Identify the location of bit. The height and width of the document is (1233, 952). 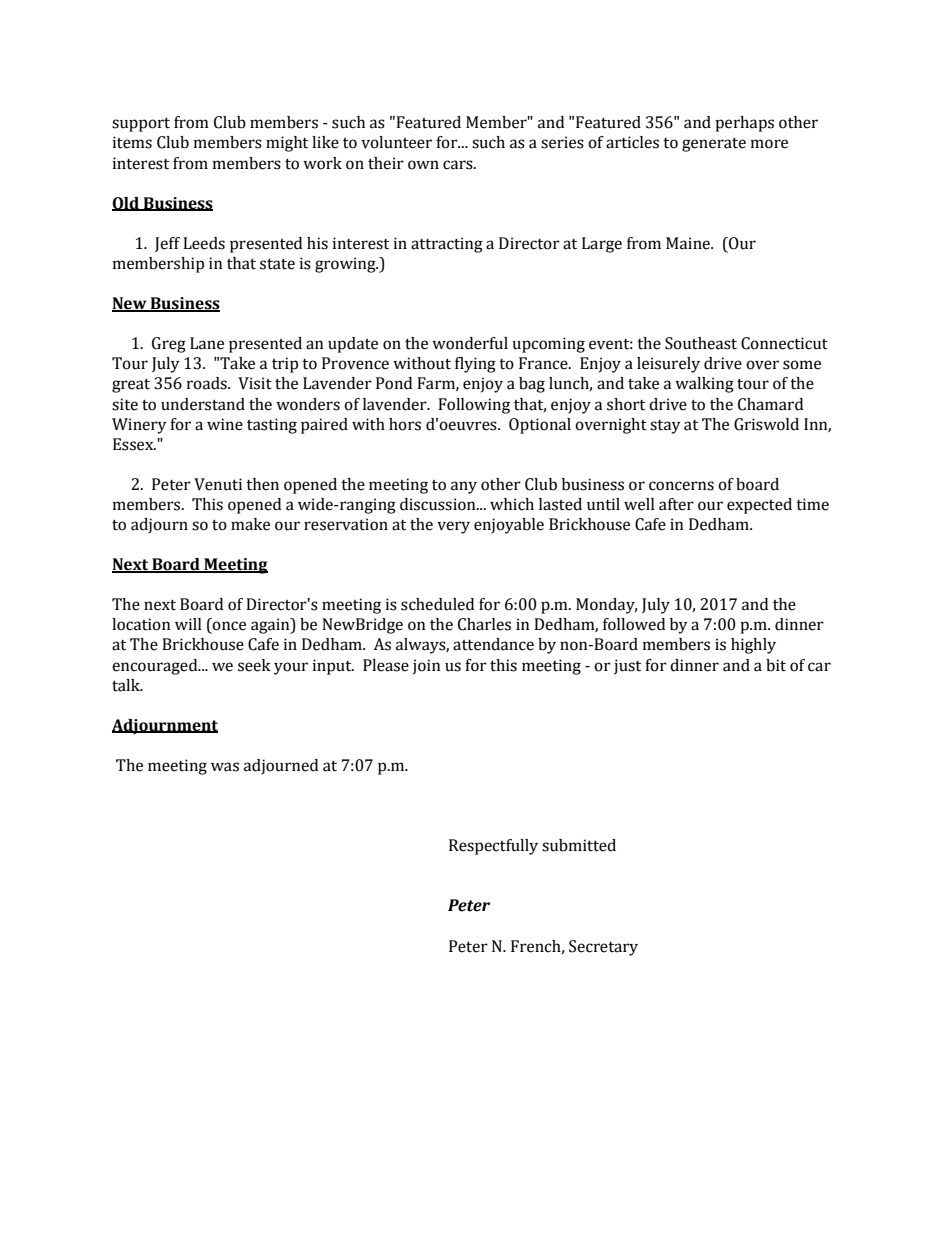
(776, 665).
